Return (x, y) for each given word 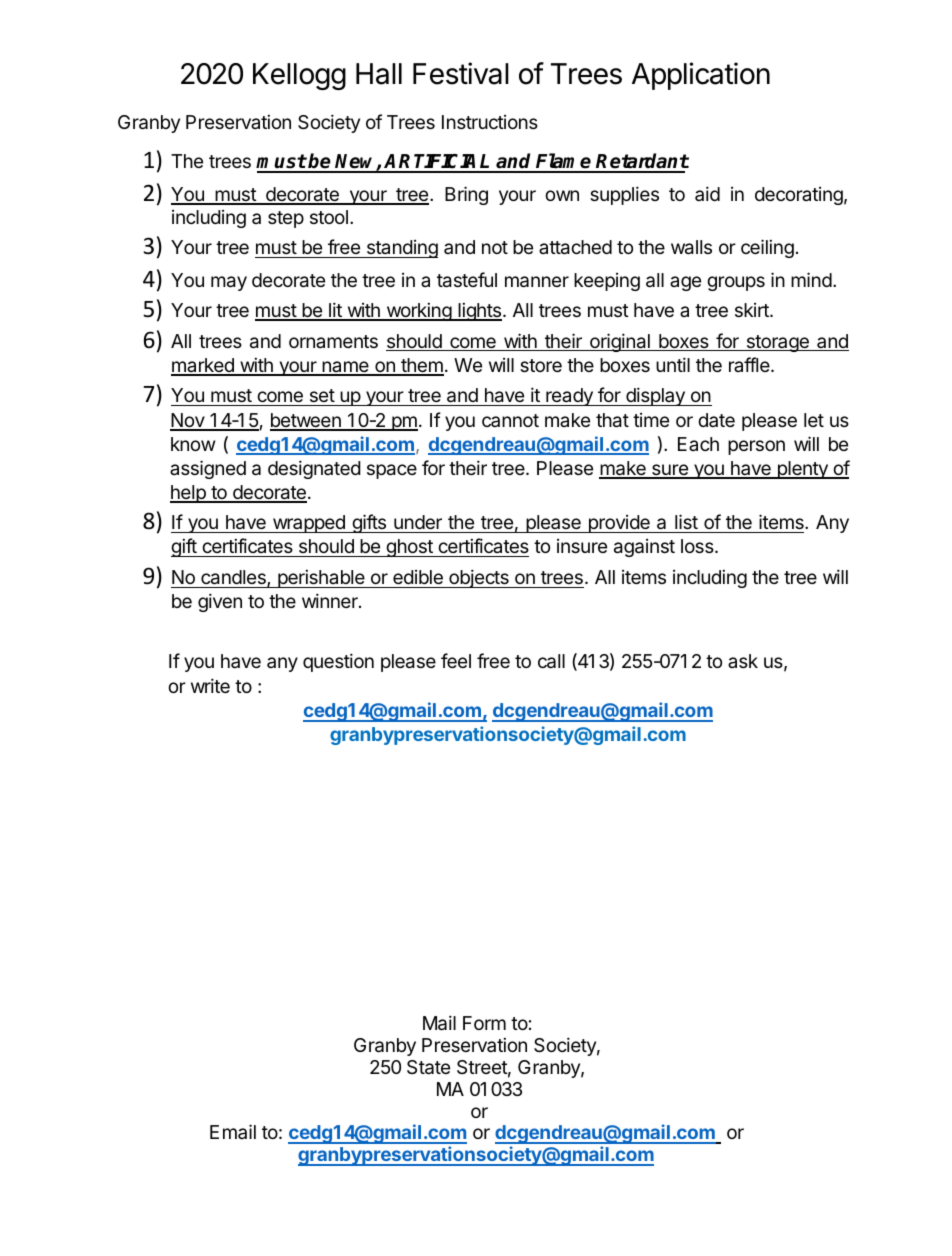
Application (701, 76)
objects (479, 578)
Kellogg (299, 76)
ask (743, 661)
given (220, 602)
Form (484, 1023)
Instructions (490, 122)
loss (698, 546)
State (428, 1067)
